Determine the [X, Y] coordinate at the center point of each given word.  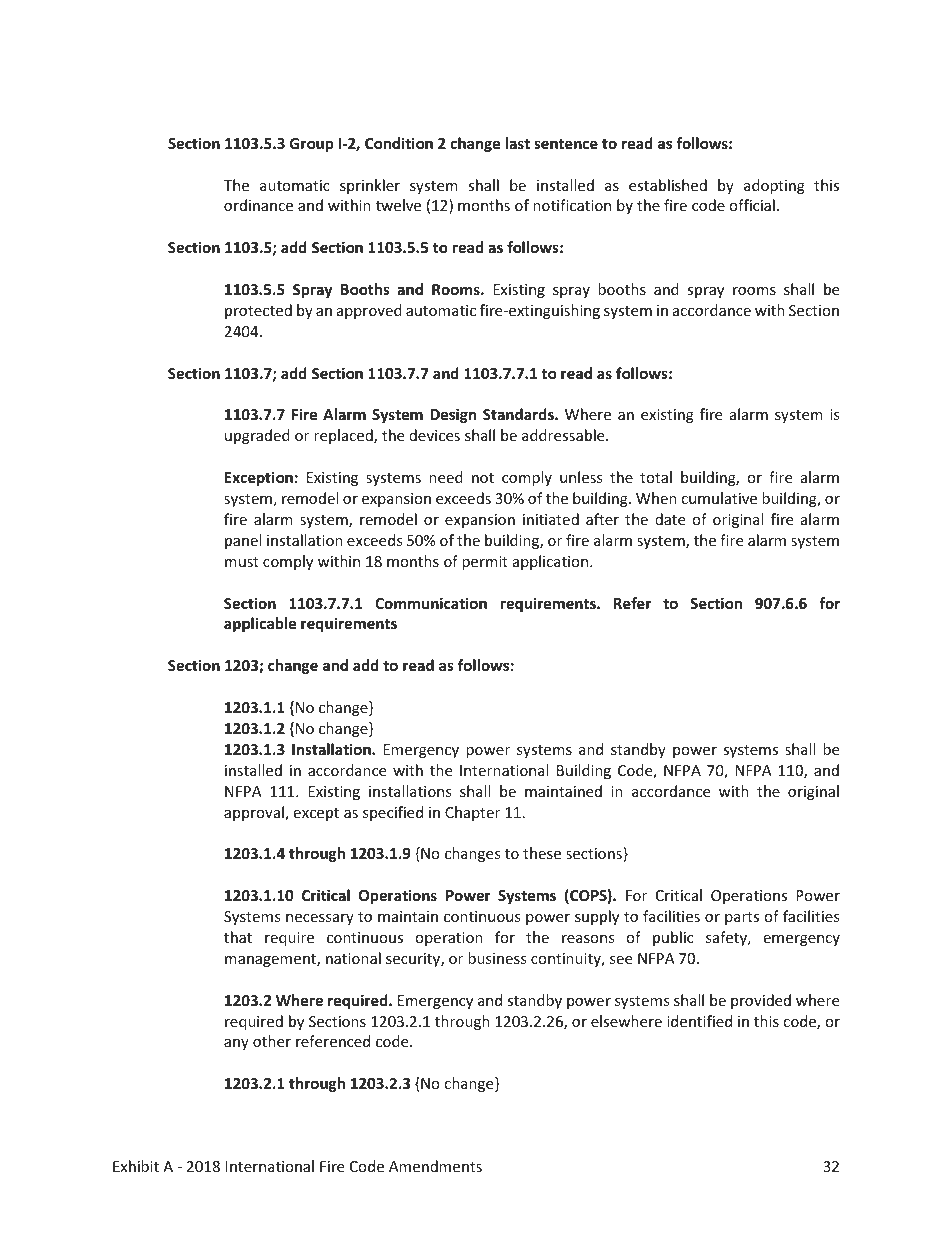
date [670, 519]
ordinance [258, 205]
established [668, 185]
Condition [399, 143]
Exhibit [136, 1166]
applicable [260, 624]
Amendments [435, 1166]
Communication [431, 603]
